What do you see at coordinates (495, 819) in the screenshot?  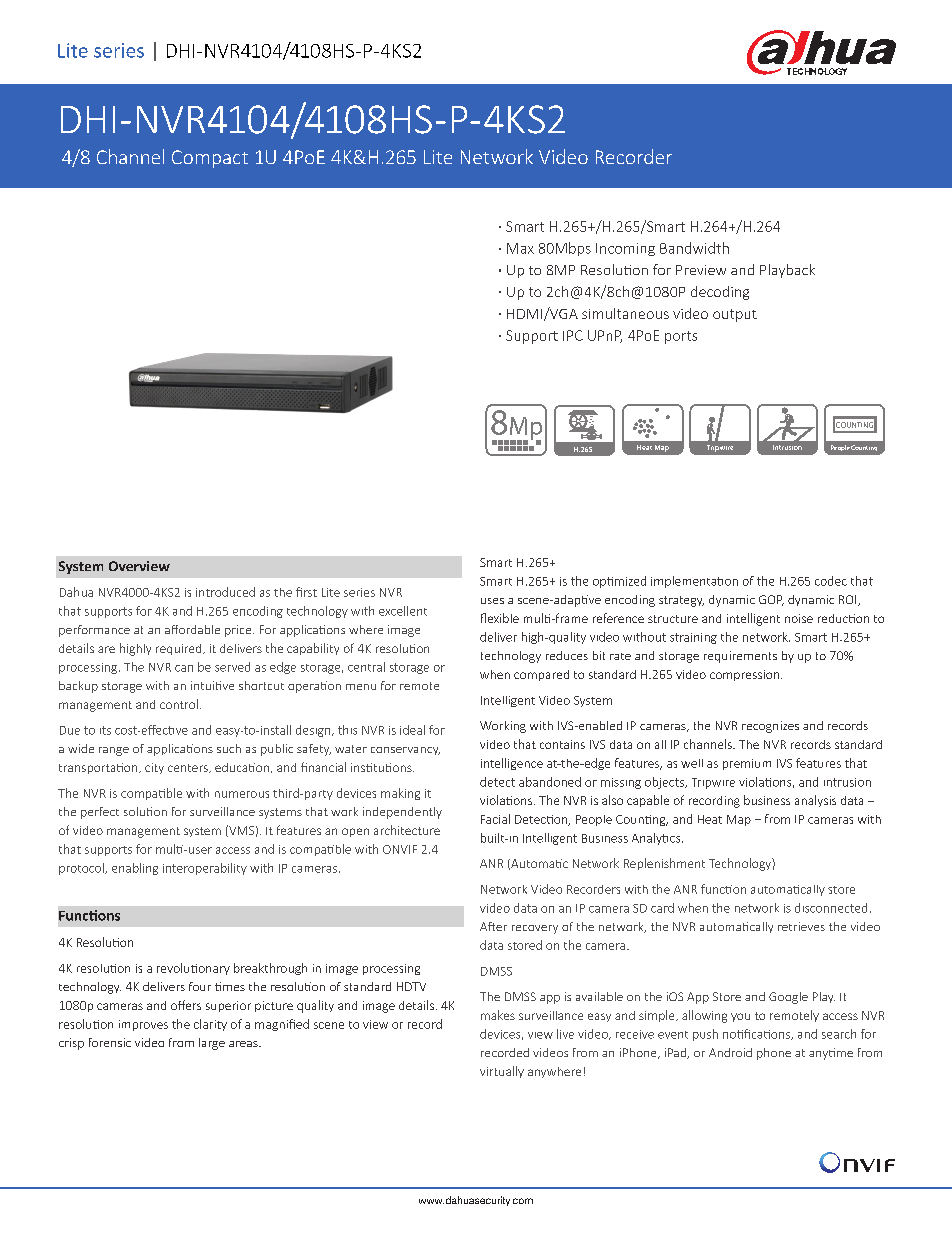 I see `Facial` at bounding box center [495, 819].
